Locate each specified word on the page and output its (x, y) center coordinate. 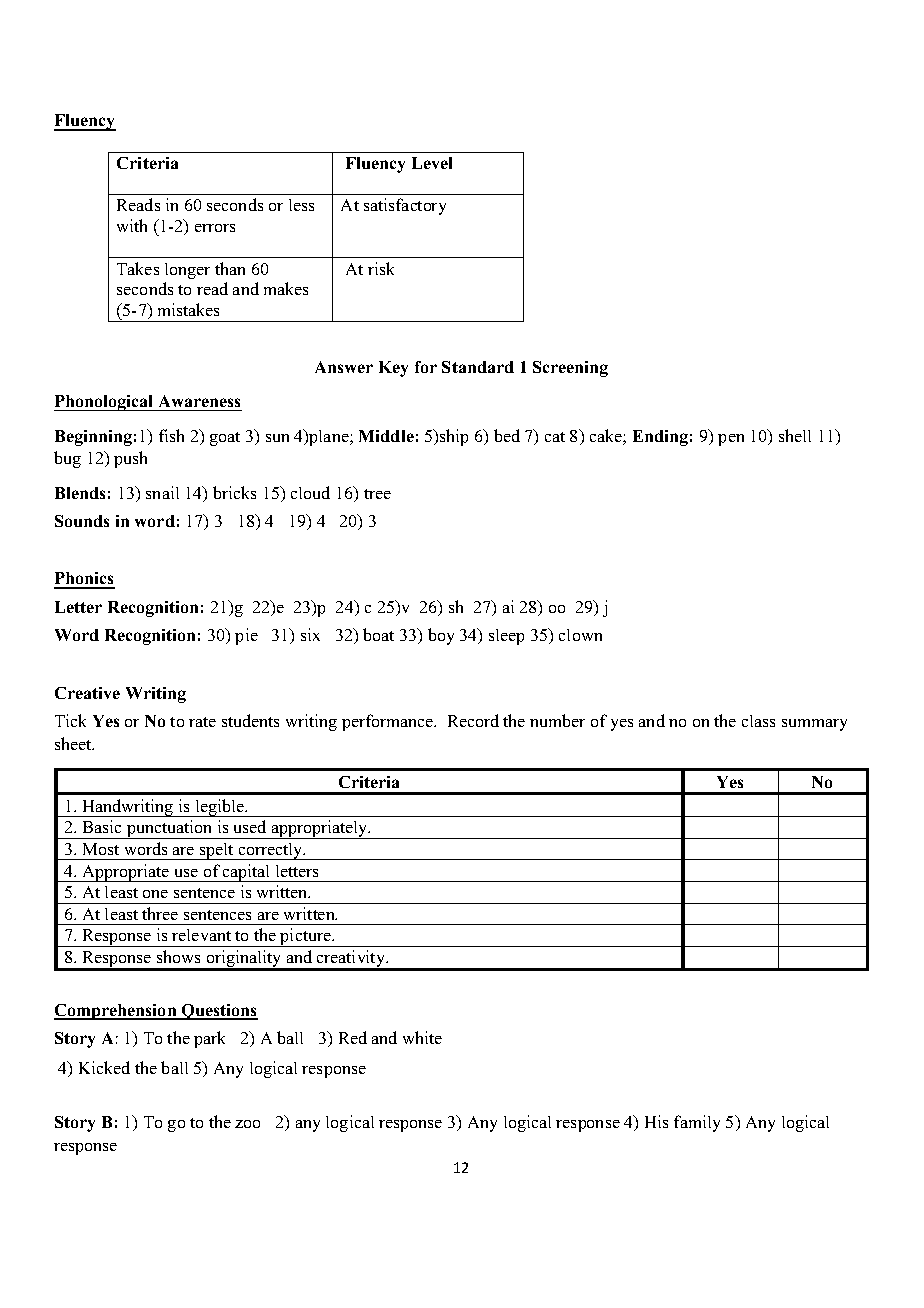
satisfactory (405, 206)
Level (432, 163)
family (697, 1123)
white (422, 1037)
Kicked (104, 1067)
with (132, 225)
